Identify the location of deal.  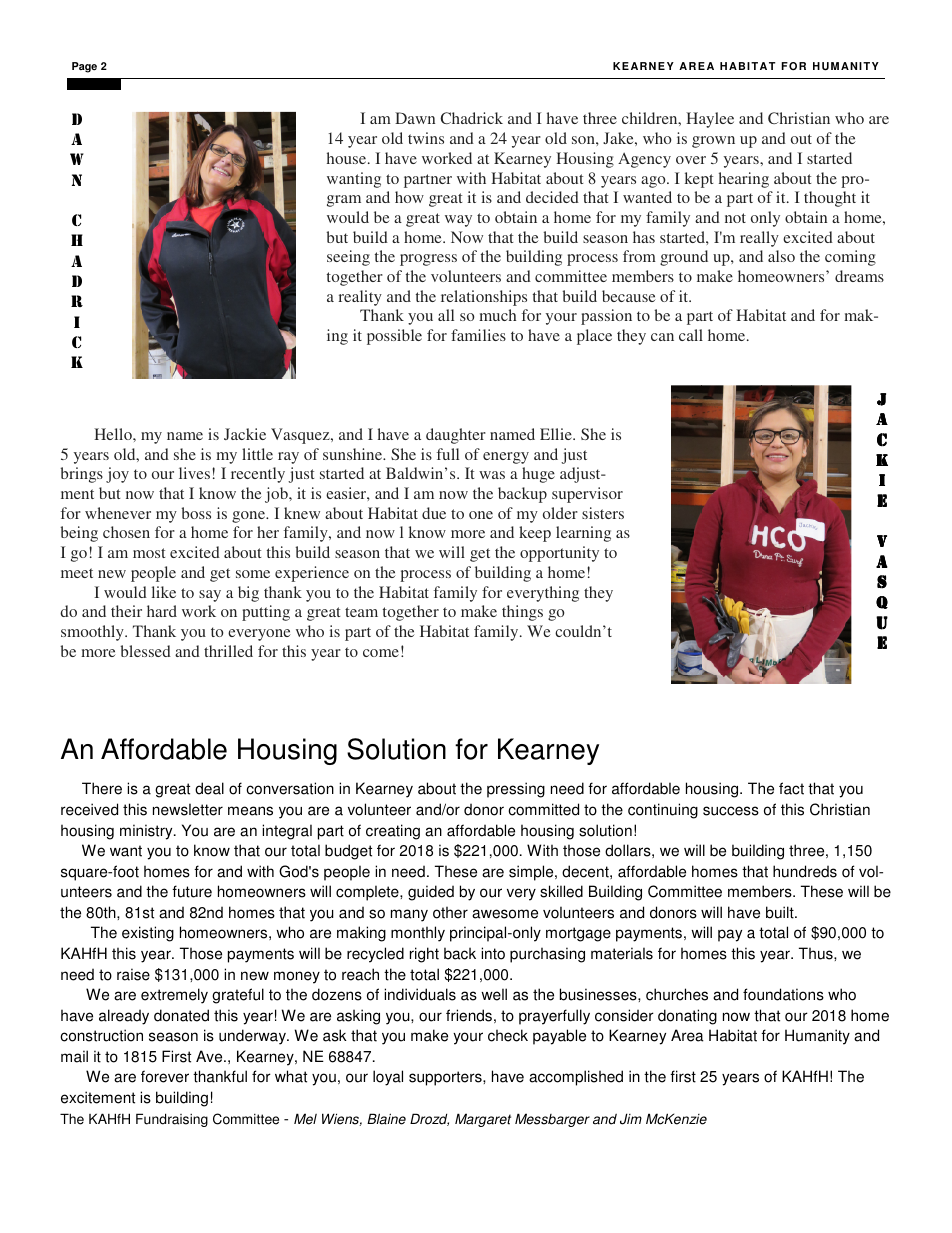
(209, 788).
